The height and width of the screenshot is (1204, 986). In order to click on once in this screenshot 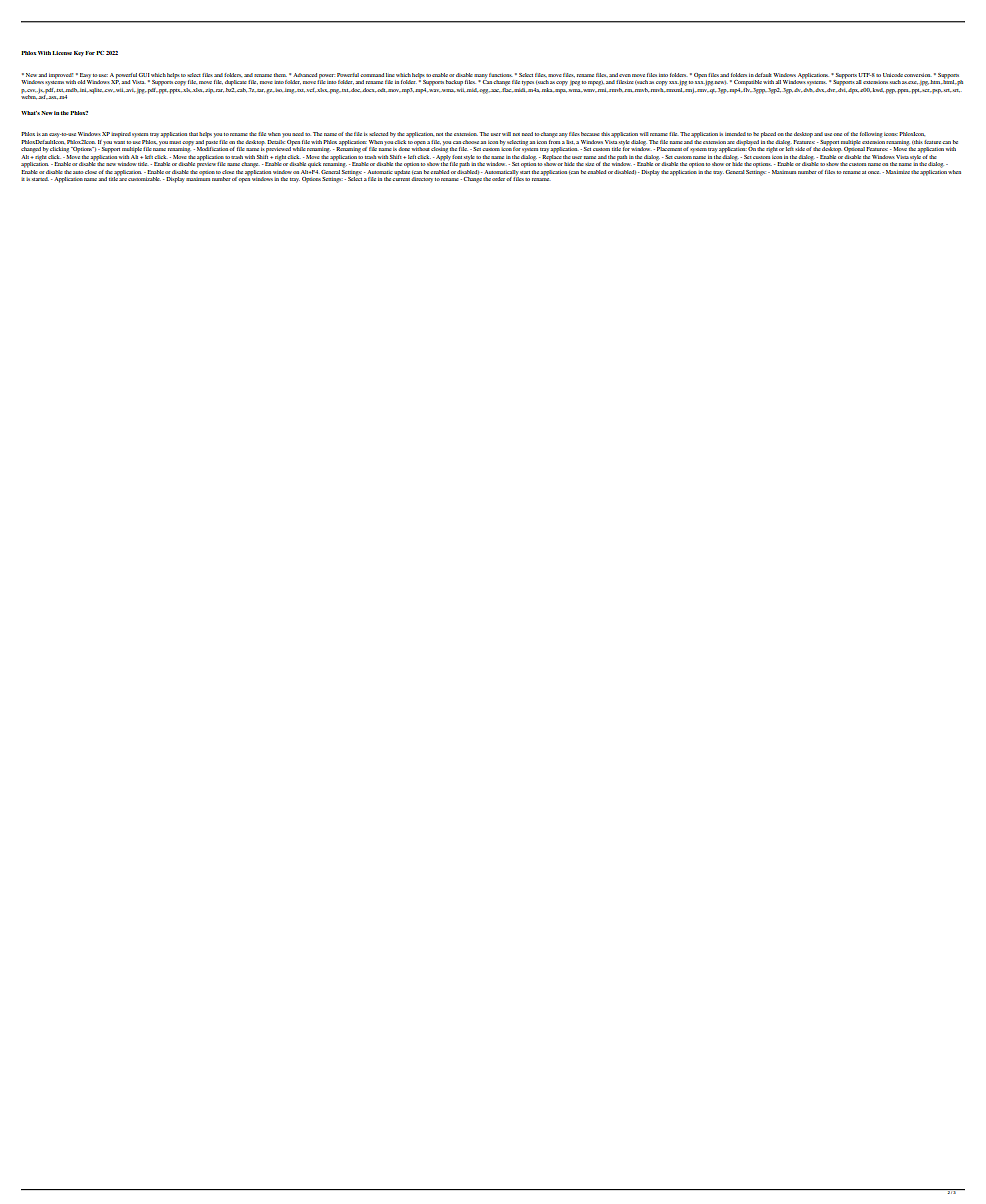, I will do `click(874, 172)`.
